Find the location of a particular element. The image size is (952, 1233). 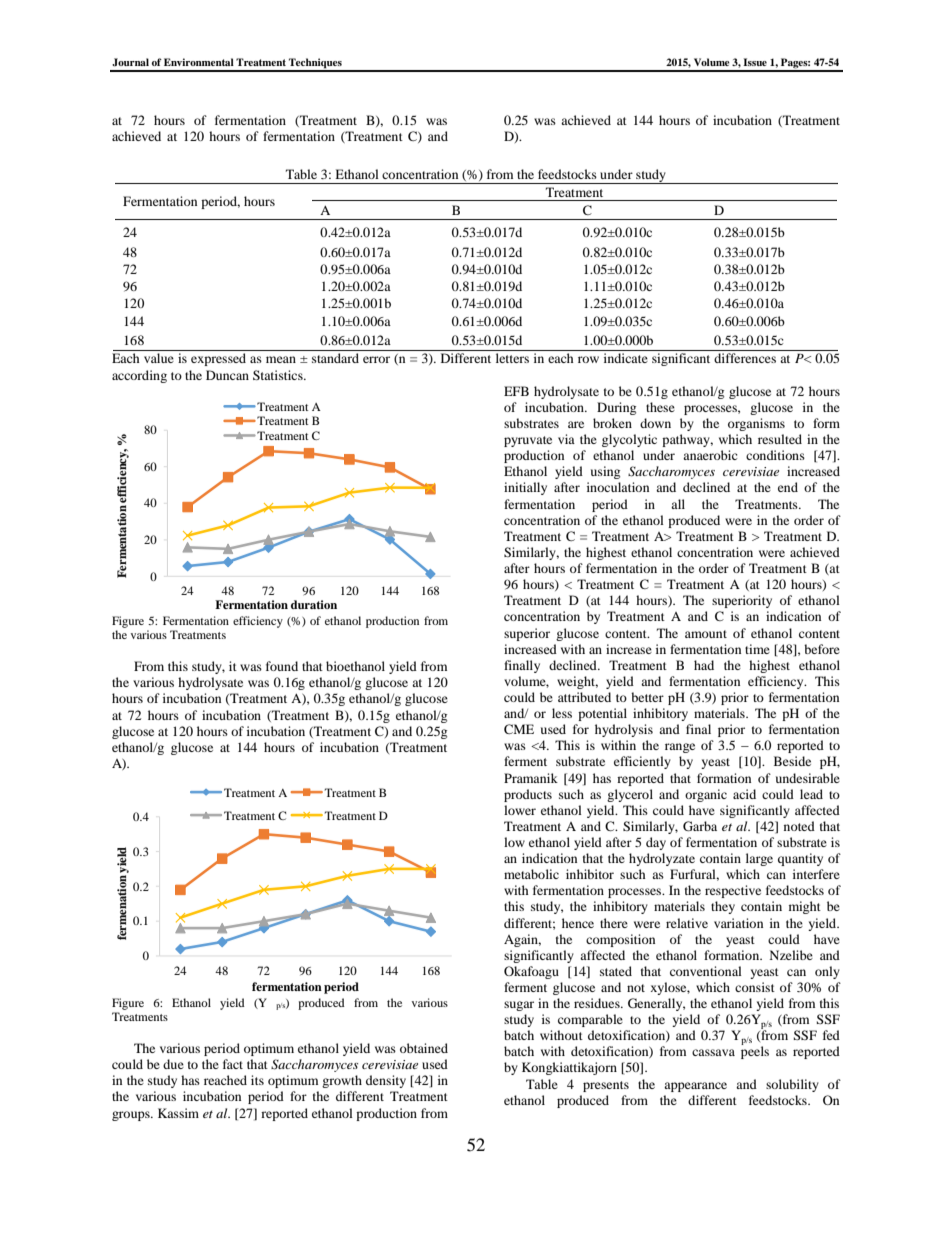

Issue is located at coordinates (755, 62).
